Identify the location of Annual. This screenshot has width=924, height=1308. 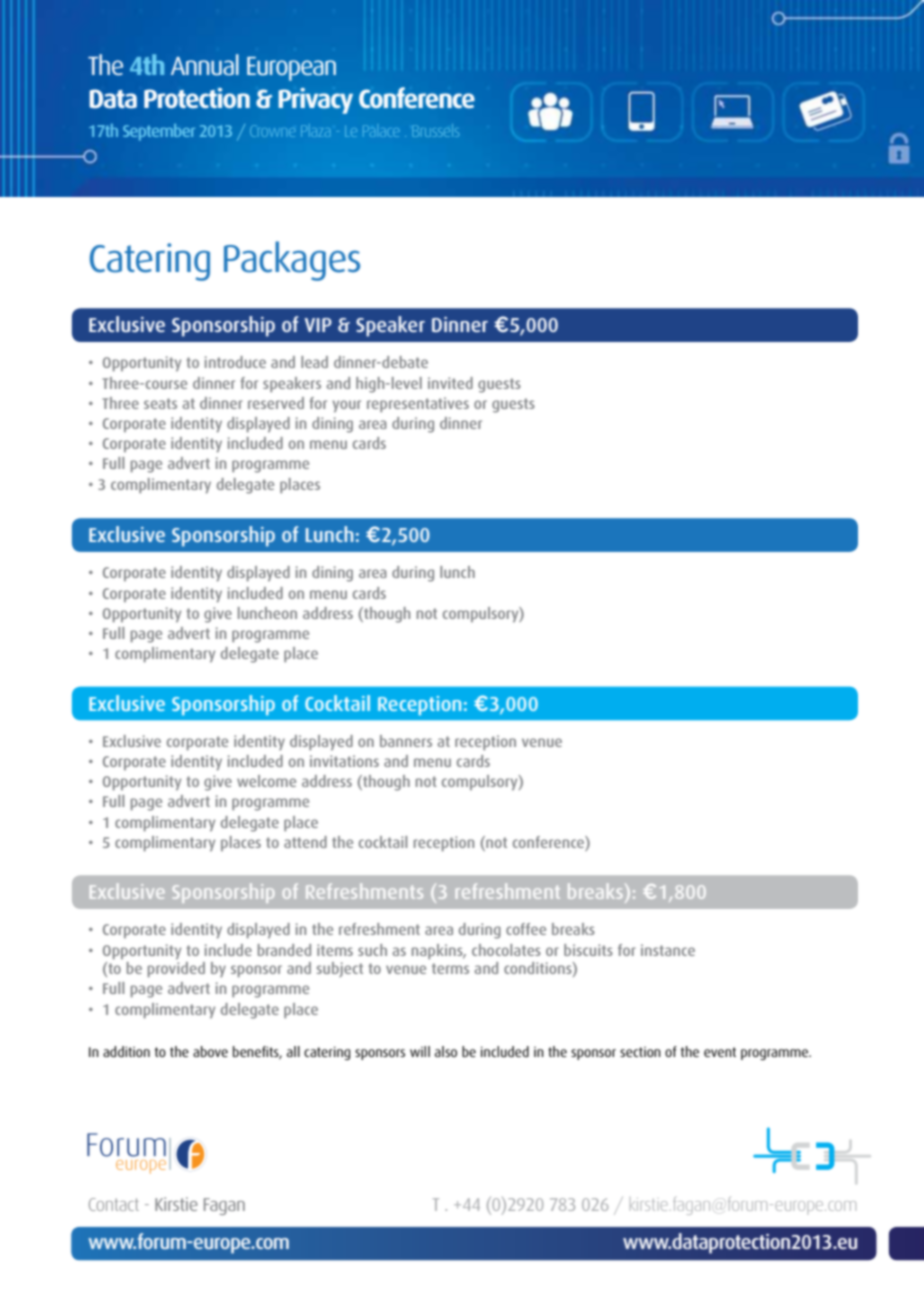
(205, 65).
